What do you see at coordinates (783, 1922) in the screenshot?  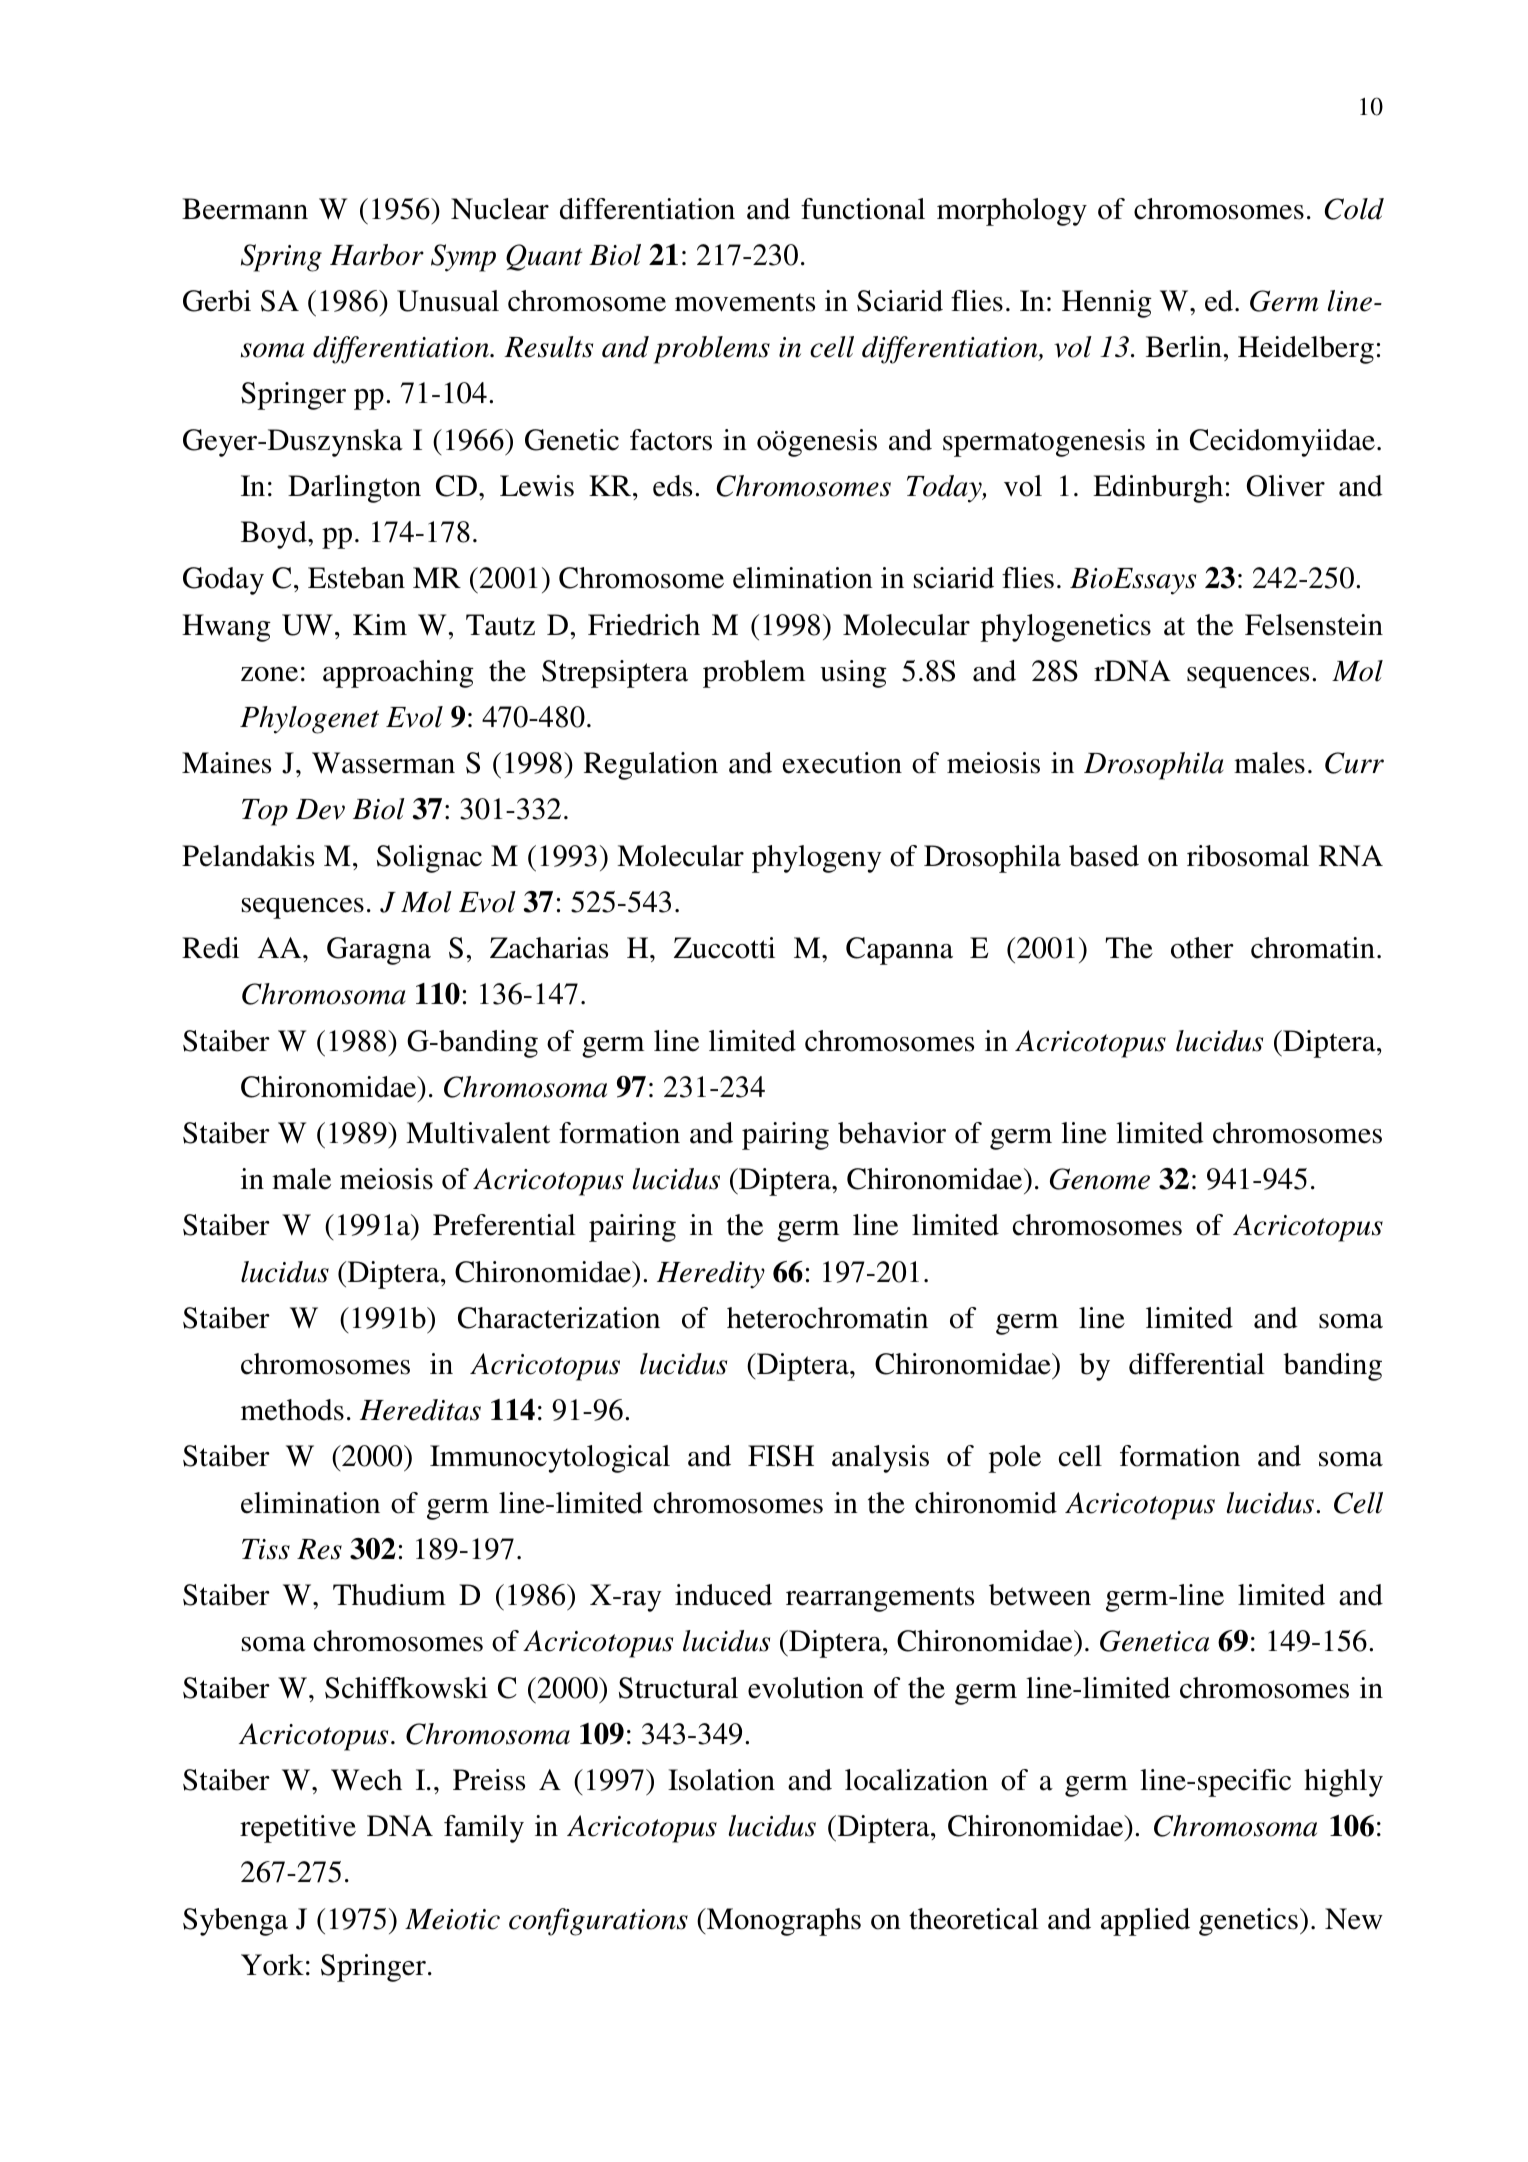 I see `Monographs` at bounding box center [783, 1922].
